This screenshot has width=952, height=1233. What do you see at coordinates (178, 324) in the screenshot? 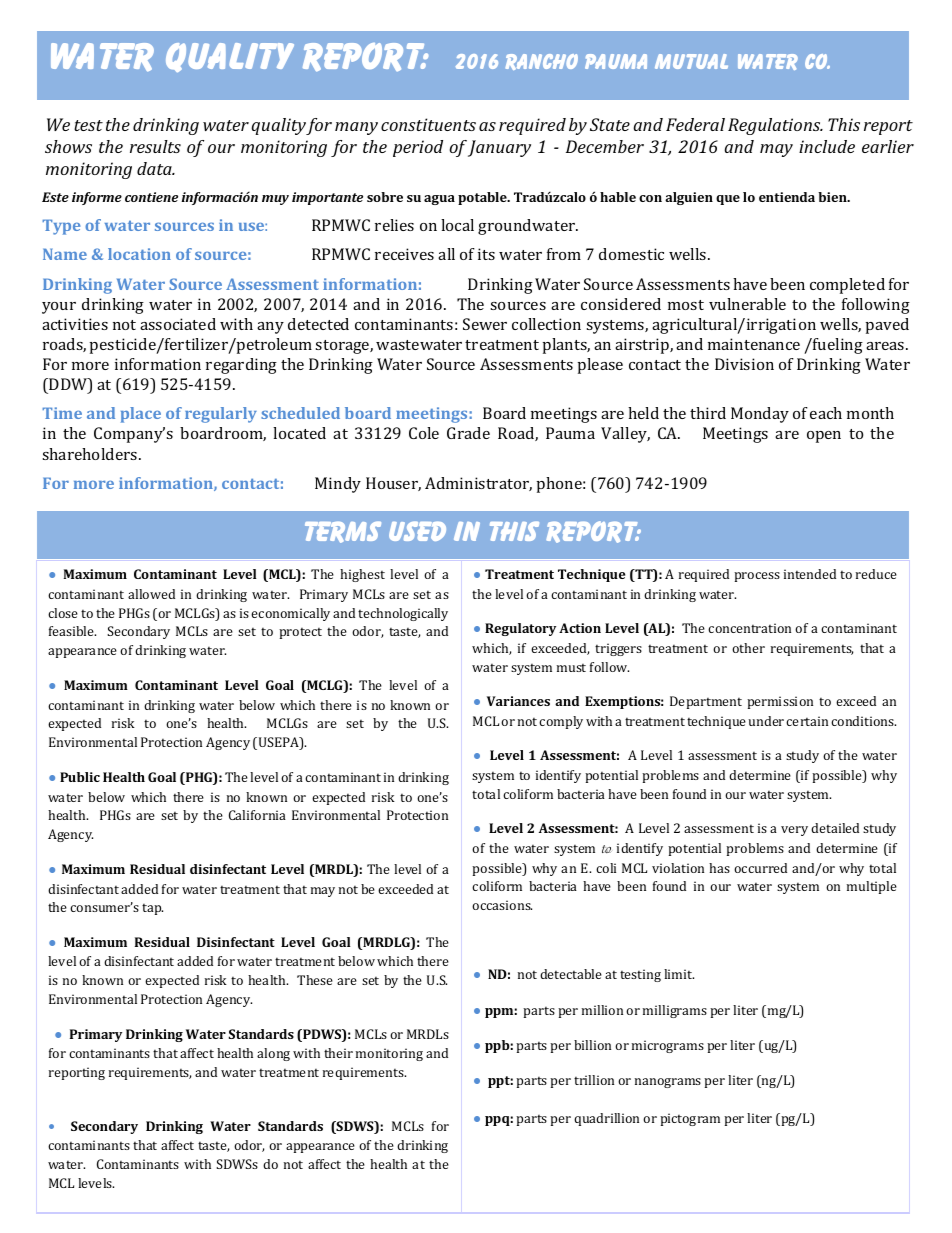
I see `associated` at bounding box center [178, 324].
